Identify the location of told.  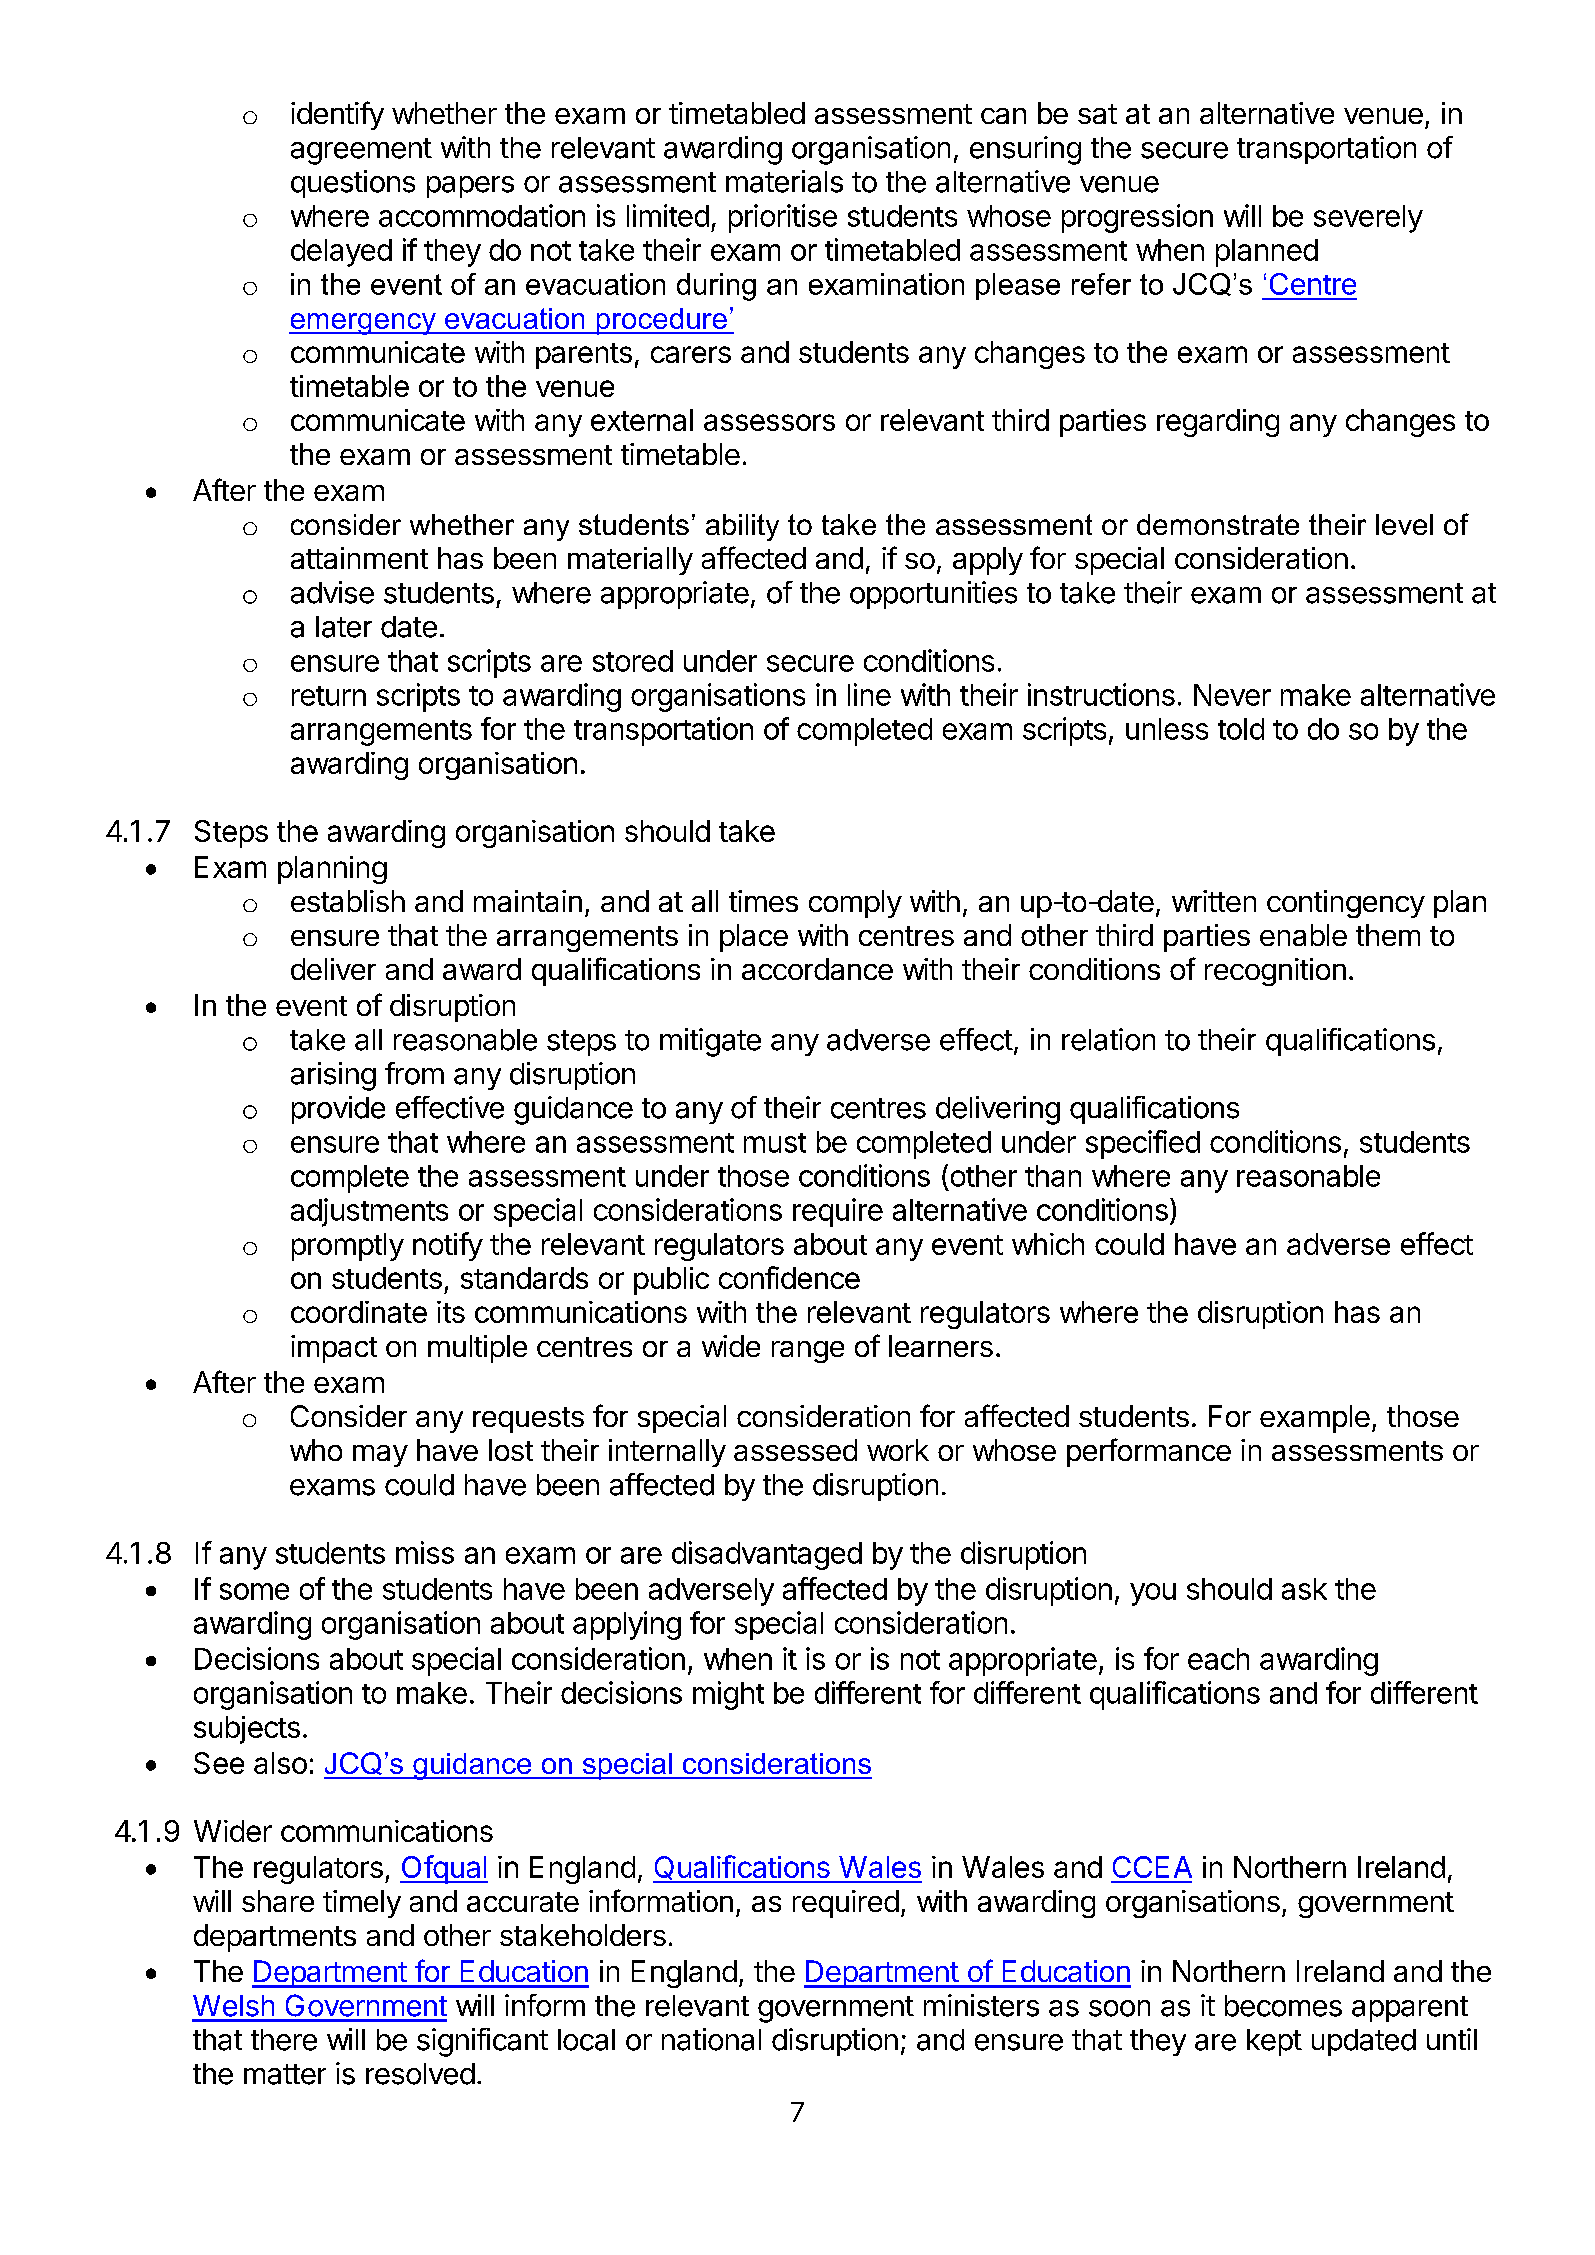
(1241, 729).
